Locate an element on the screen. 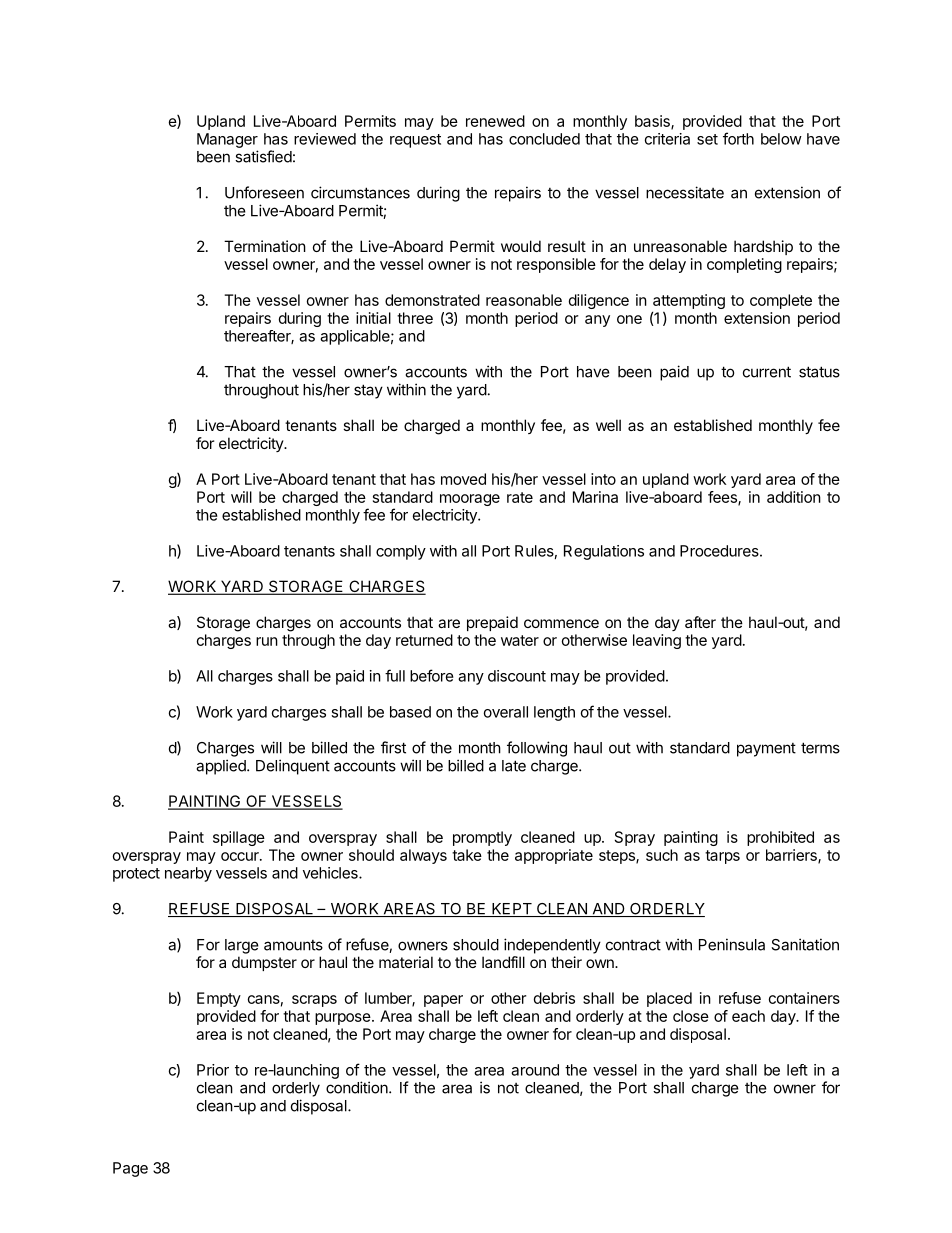 This screenshot has height=1233, width=952. forth is located at coordinates (738, 138).
